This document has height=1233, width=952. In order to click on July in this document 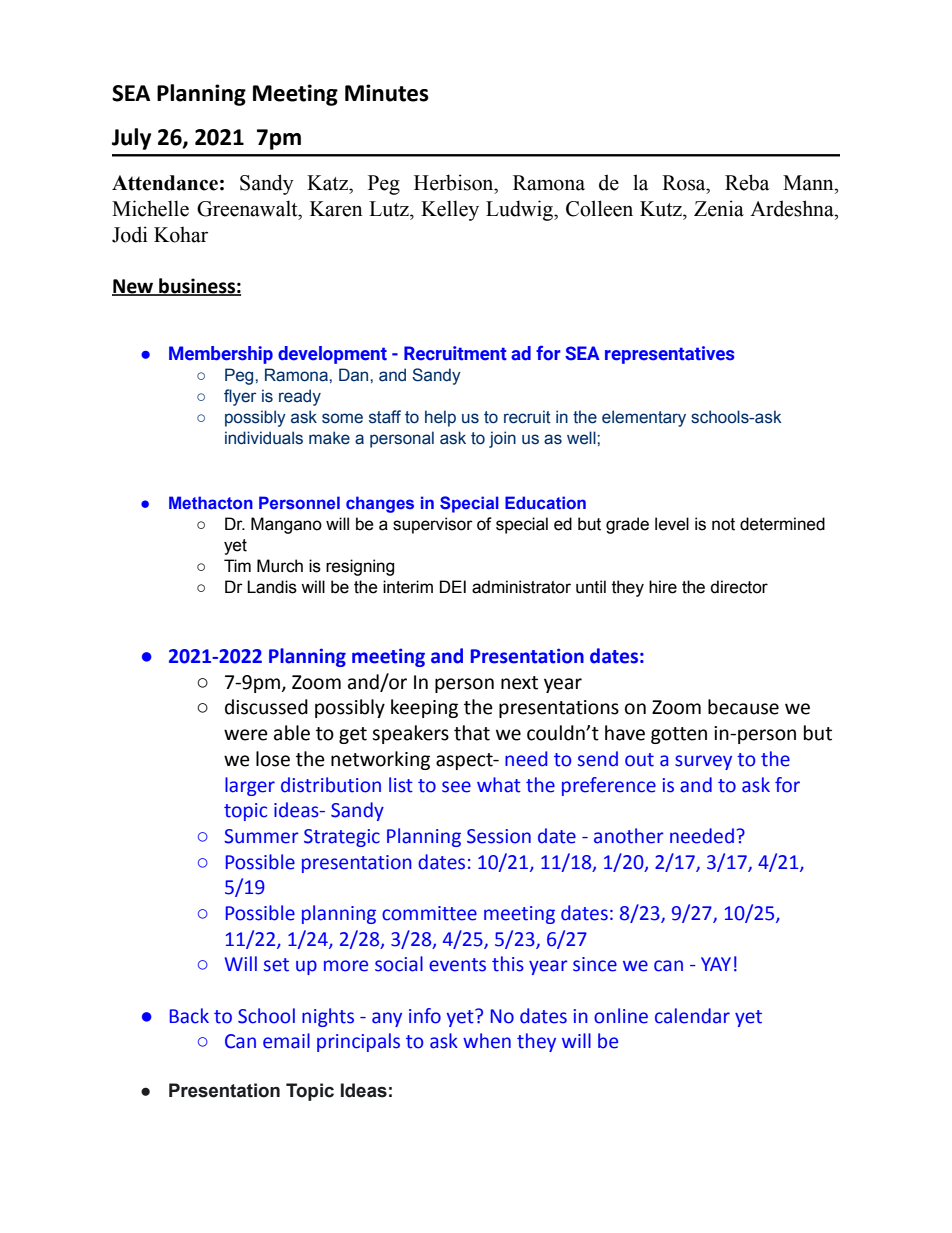, I will do `click(131, 139)`.
